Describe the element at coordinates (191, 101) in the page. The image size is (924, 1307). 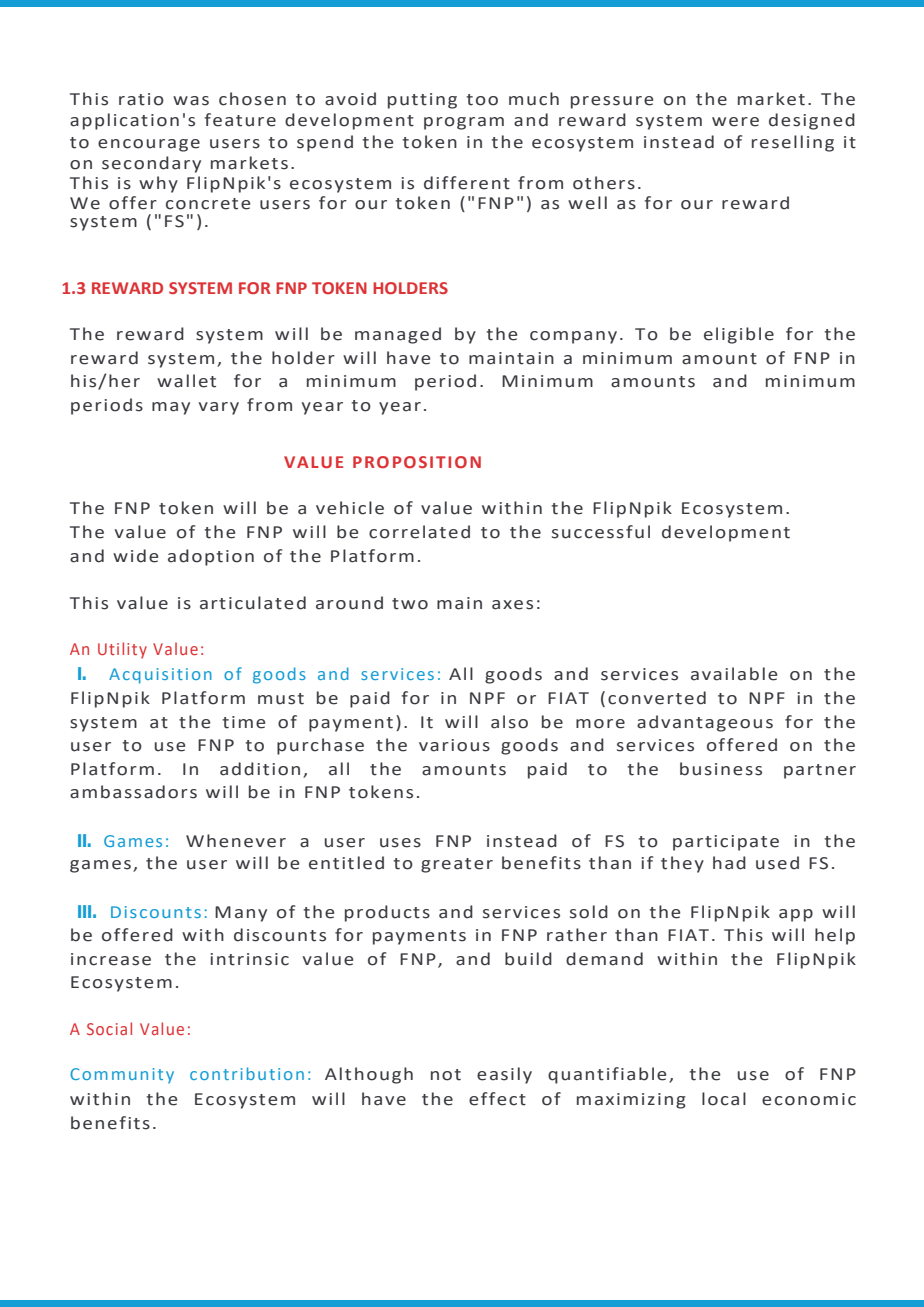
I see `was` at that location.
